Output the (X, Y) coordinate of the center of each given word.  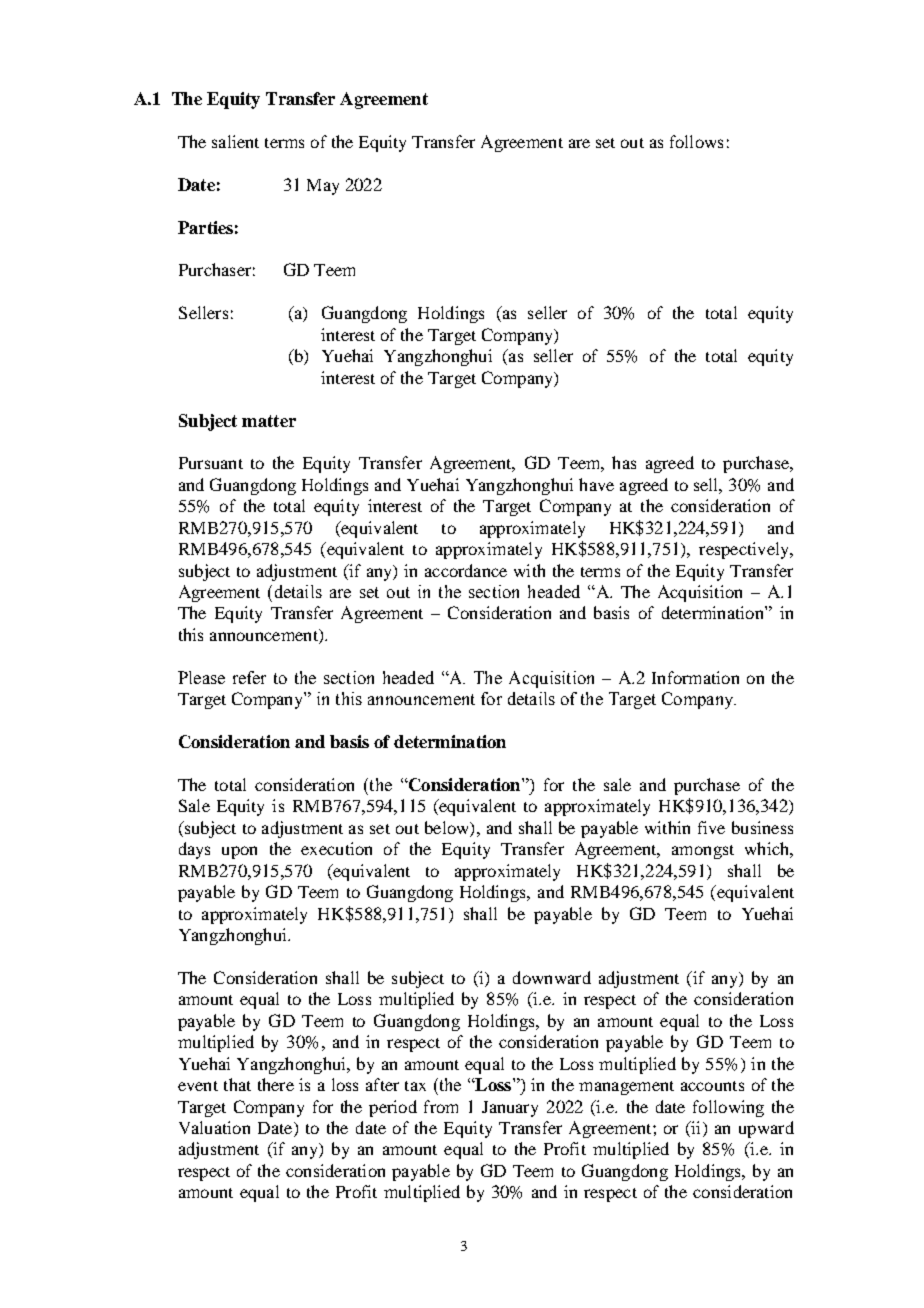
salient (235, 141)
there (276, 1084)
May (323, 187)
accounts (712, 1086)
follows (696, 141)
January (510, 1109)
